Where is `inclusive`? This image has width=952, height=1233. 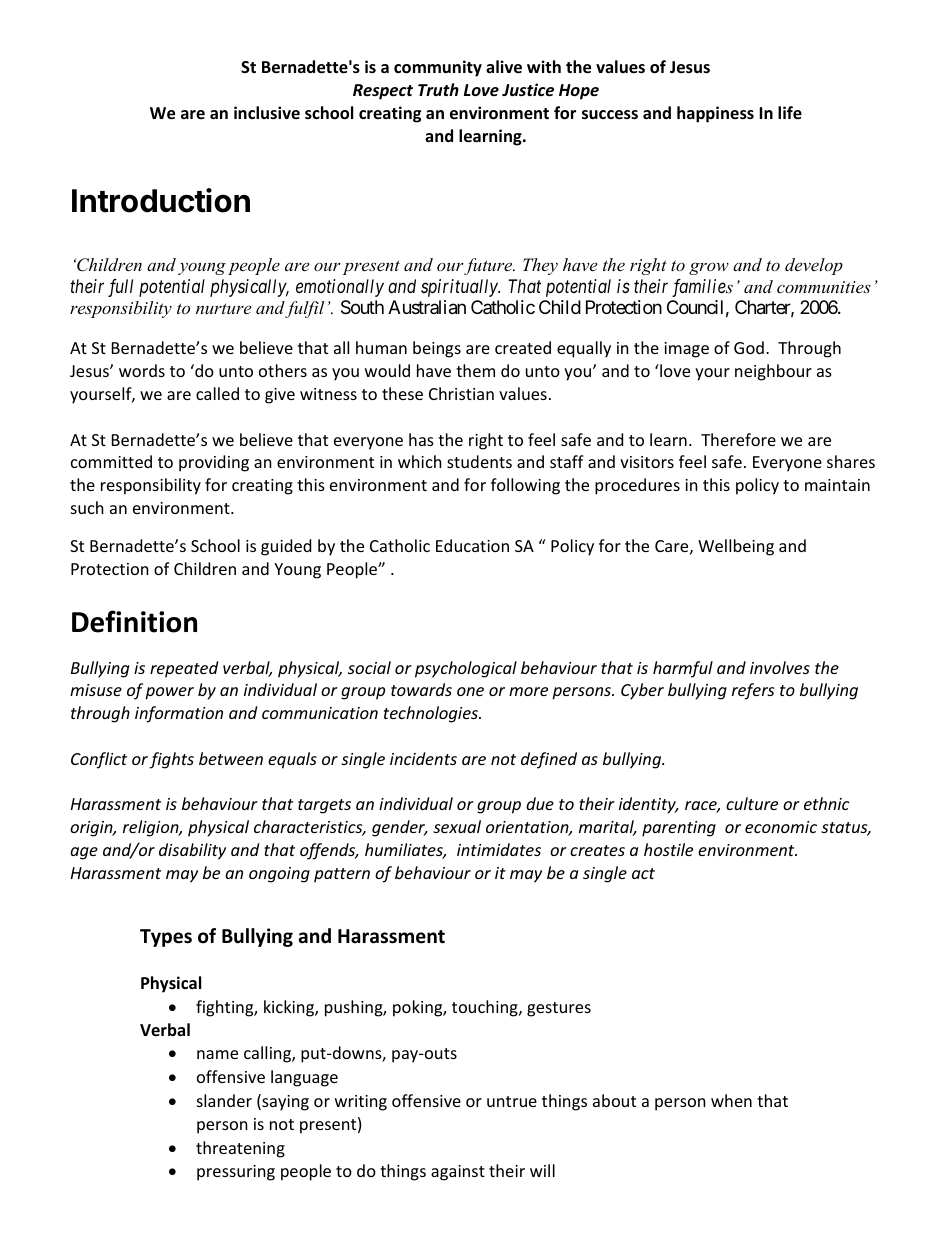
inclusive is located at coordinates (267, 112).
